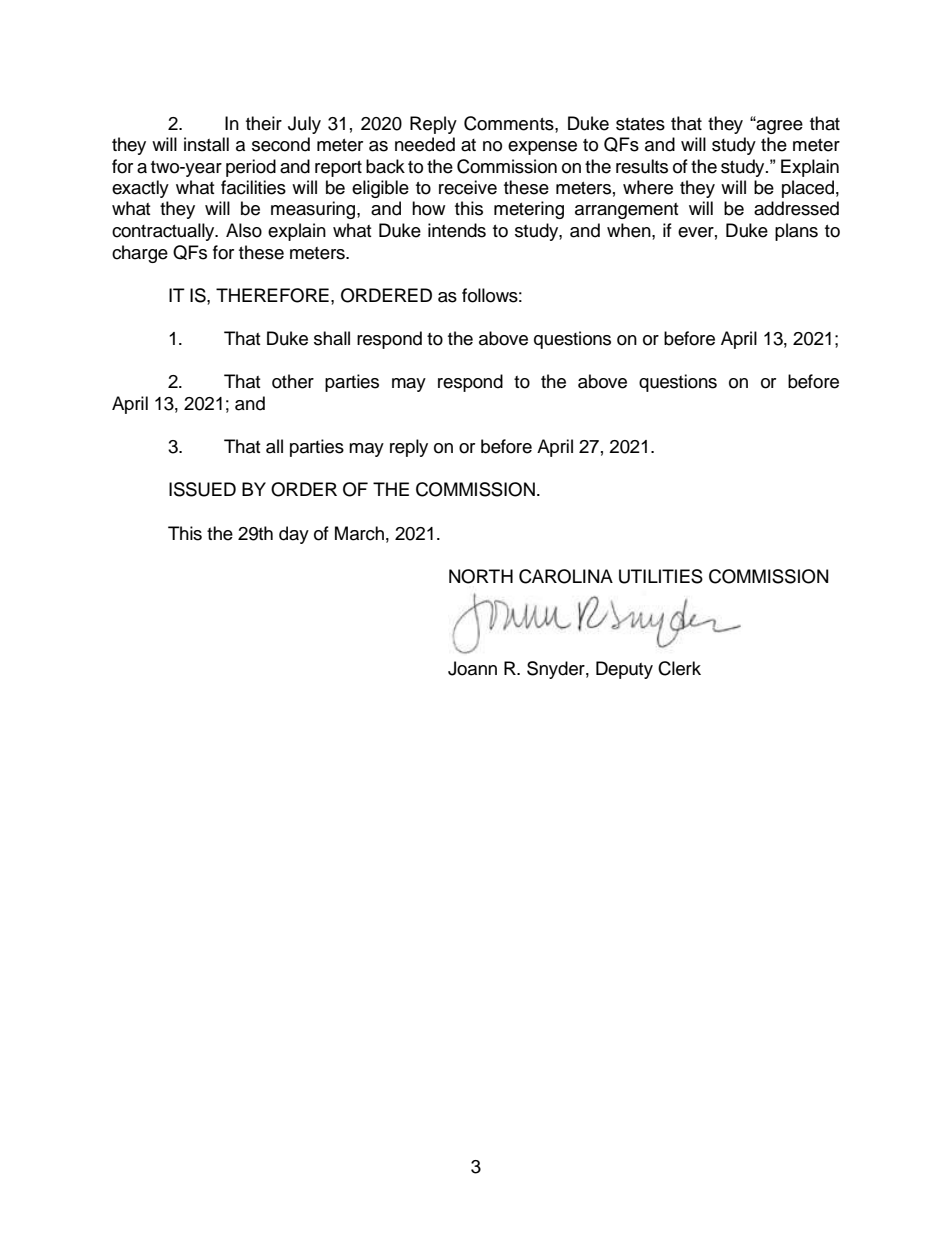 The width and height of the screenshot is (952, 1233). I want to click on THEREFORE, so click(272, 295).
